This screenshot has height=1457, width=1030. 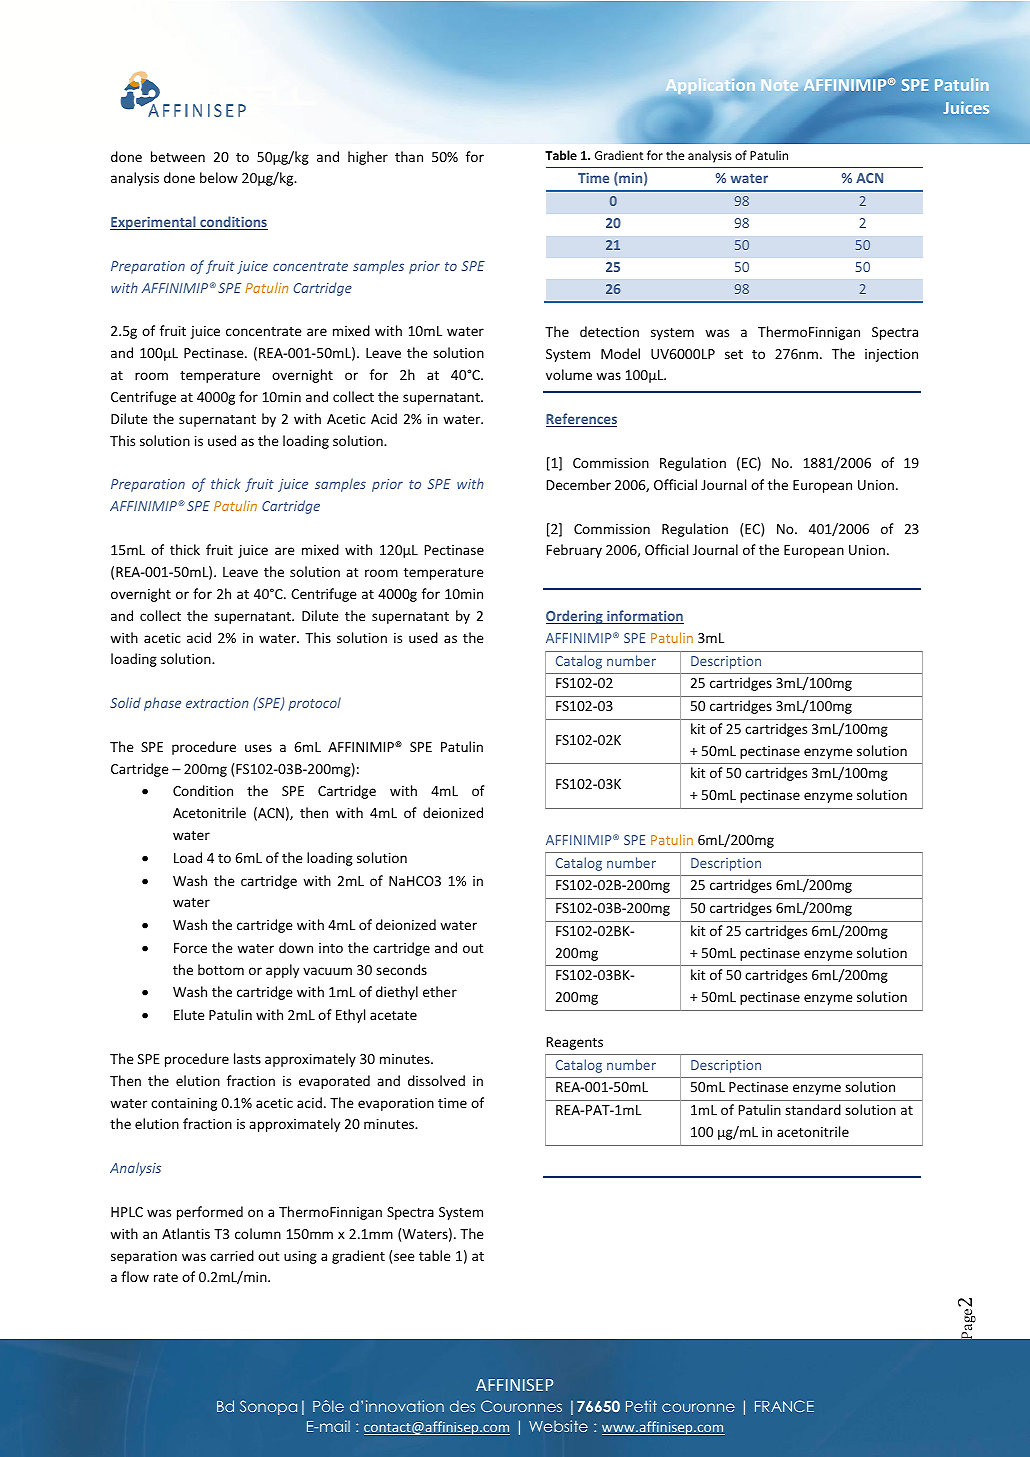 What do you see at coordinates (734, 354) in the screenshot?
I see `set` at bounding box center [734, 354].
